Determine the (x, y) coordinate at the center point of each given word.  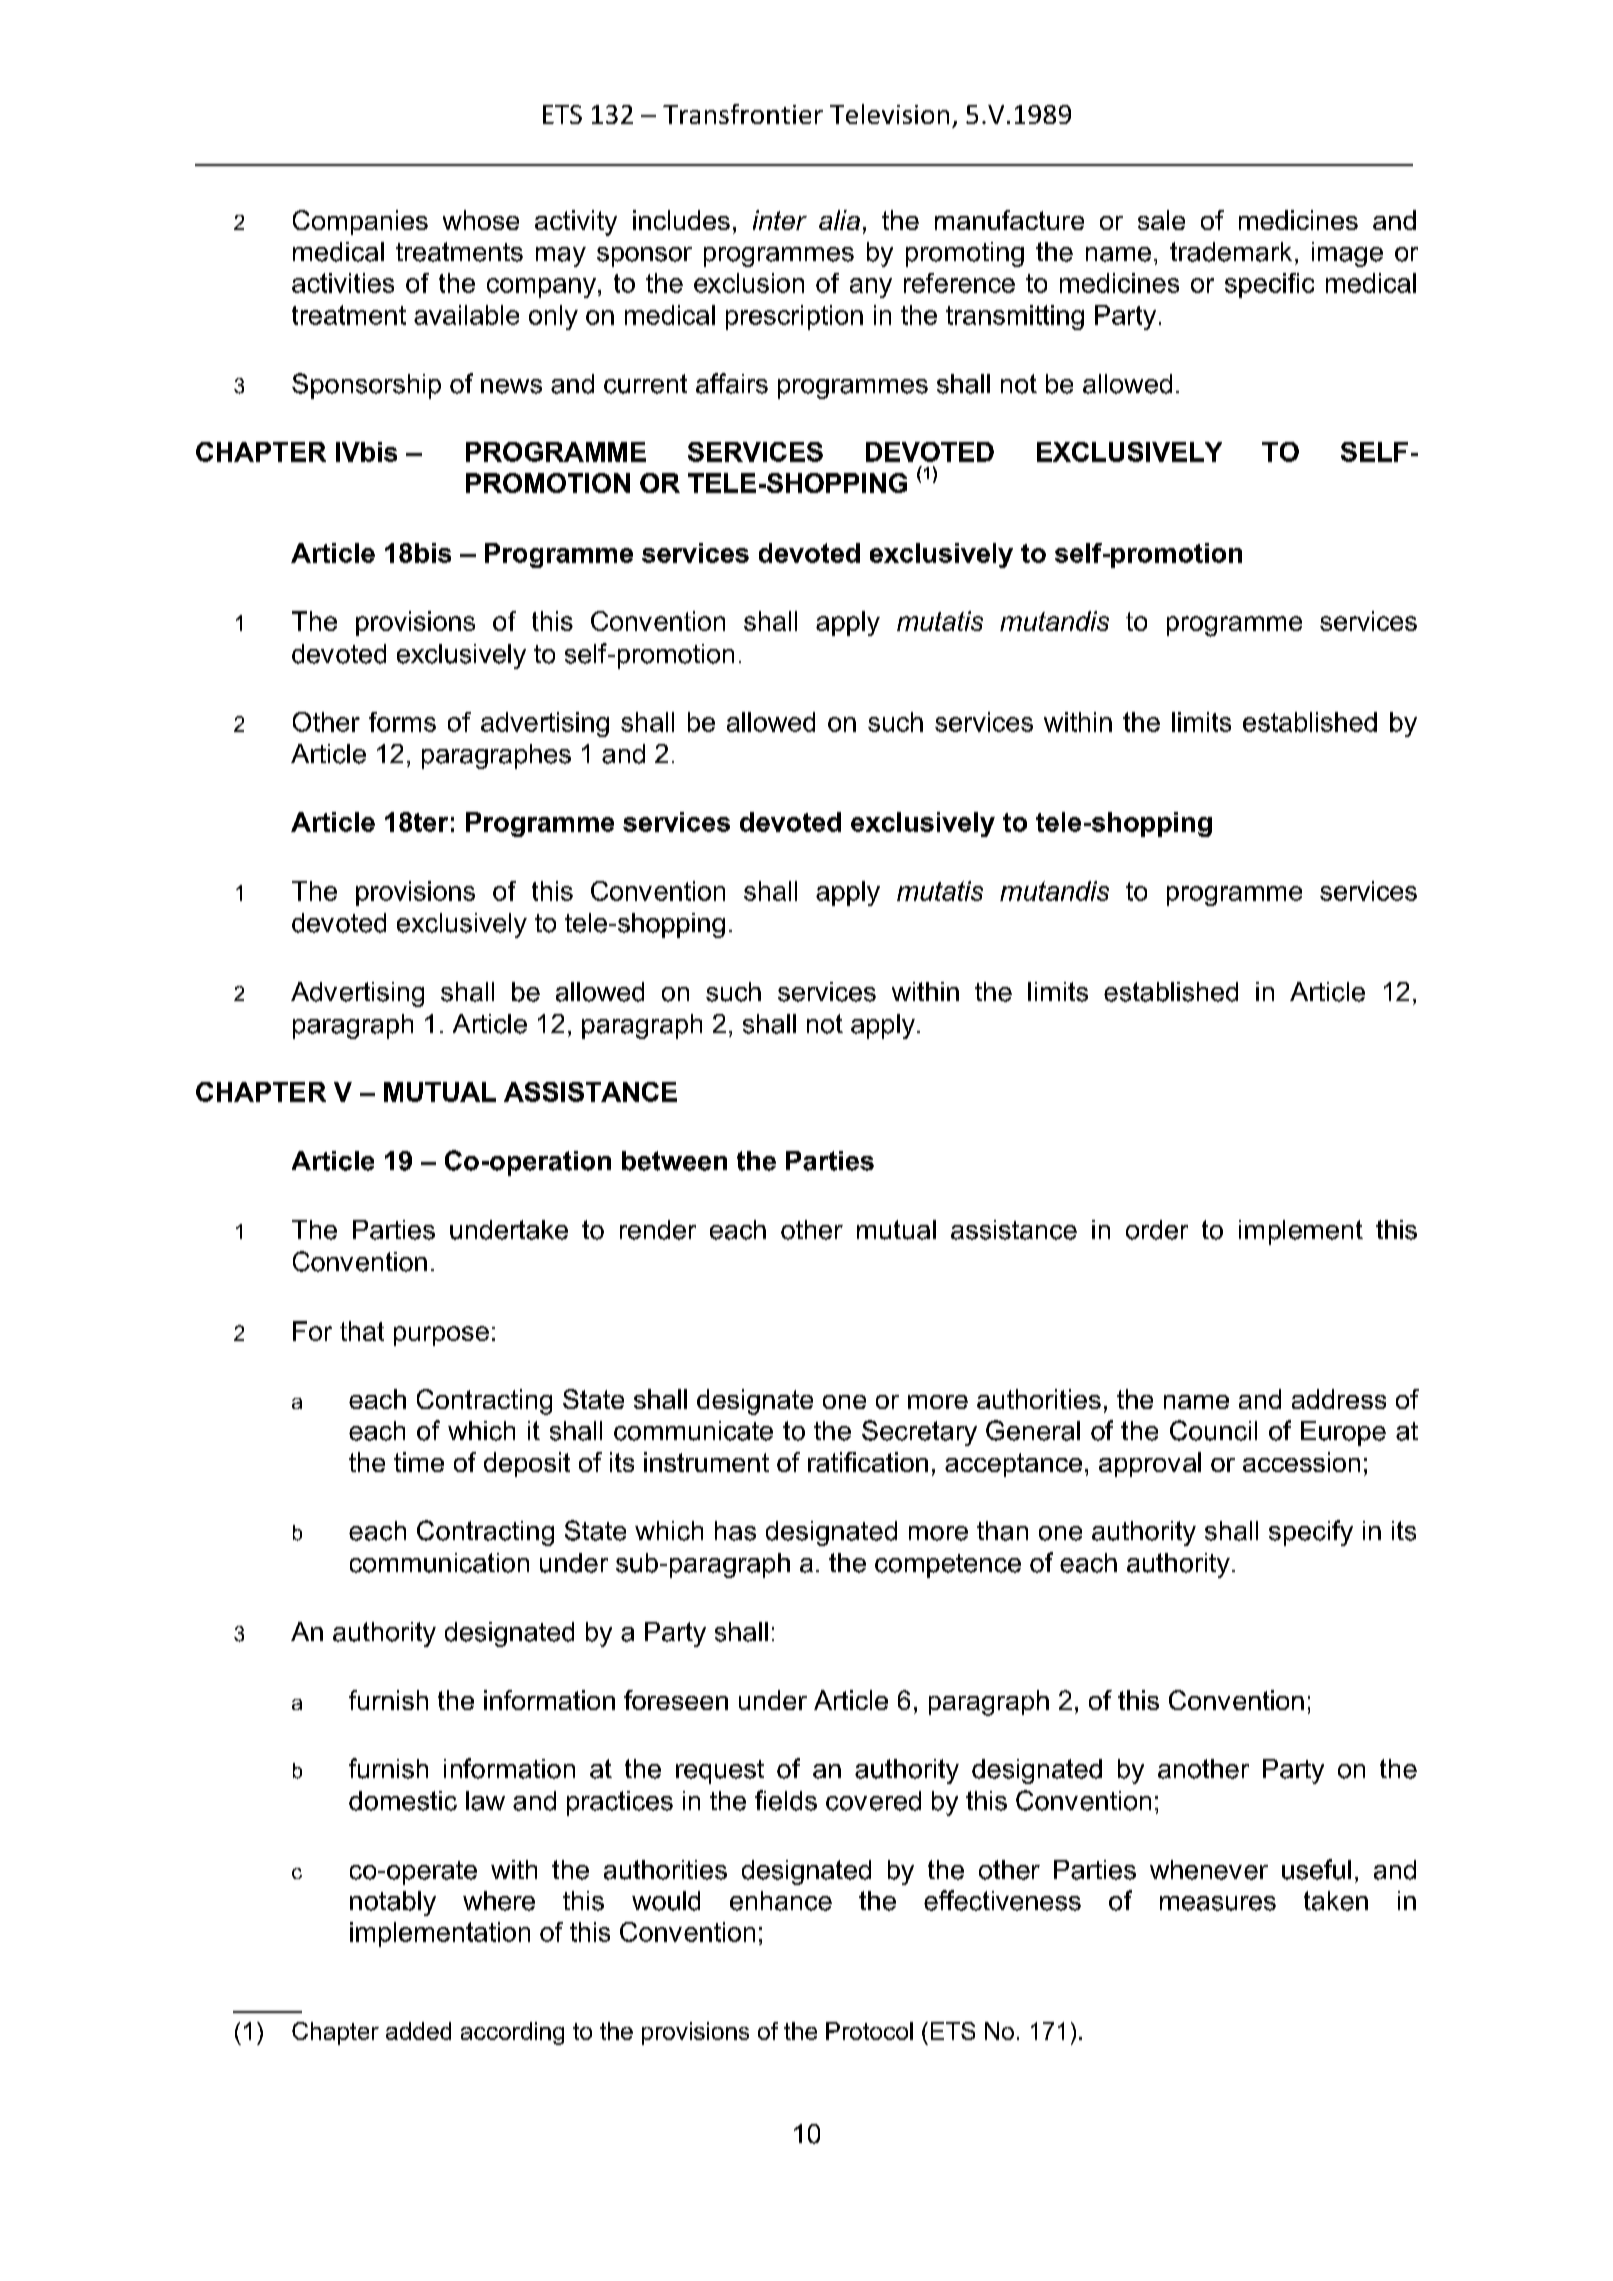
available (466, 315)
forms (402, 722)
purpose (441, 1336)
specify (1311, 1533)
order (1157, 1230)
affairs (732, 383)
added (418, 2031)
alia (839, 220)
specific (1269, 285)
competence (948, 1566)
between (674, 1161)
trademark (1231, 252)
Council (1213, 1430)
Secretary (919, 1433)
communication (439, 1563)
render (658, 1230)
